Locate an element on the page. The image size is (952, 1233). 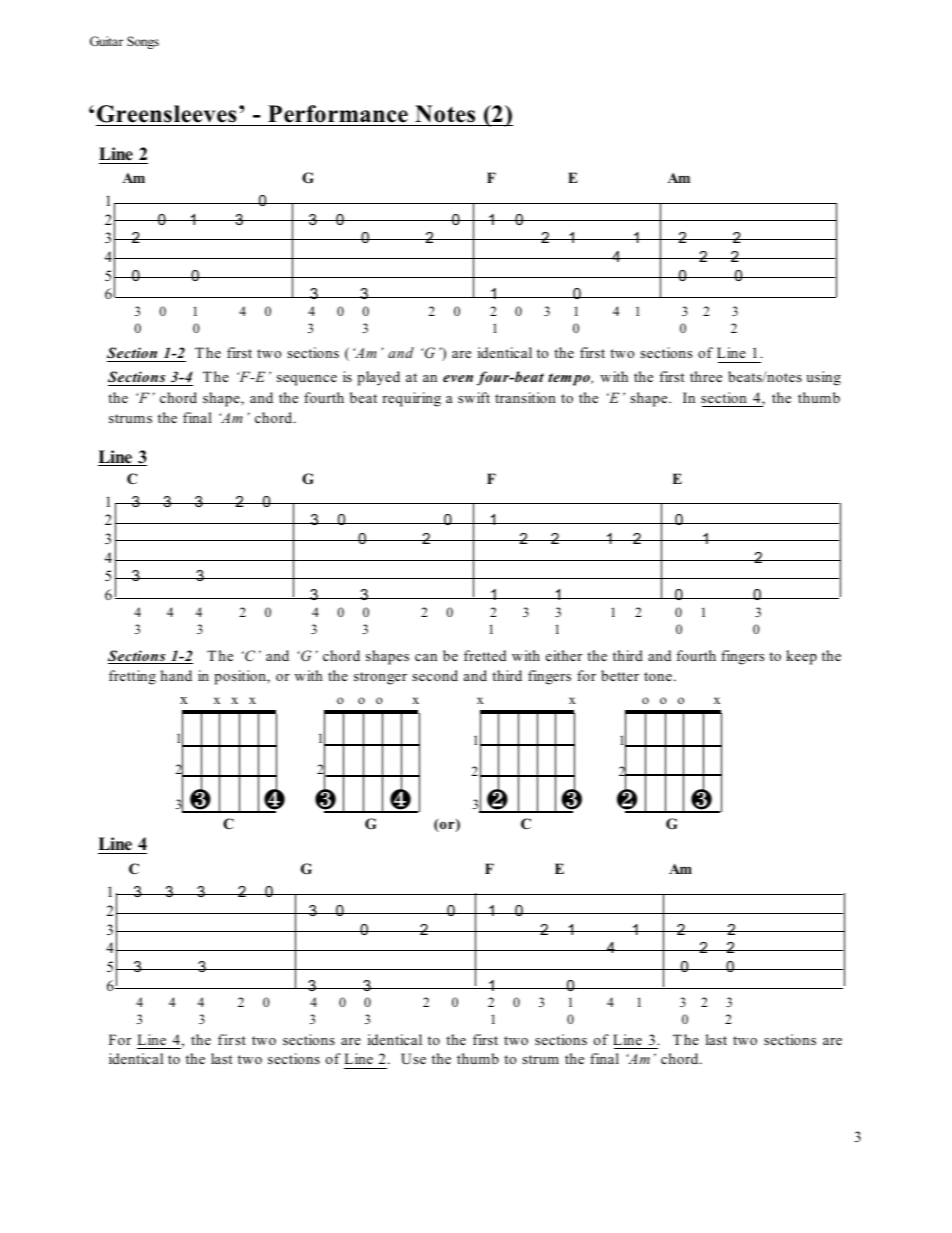
Greensleeves is located at coordinates (167, 114).
